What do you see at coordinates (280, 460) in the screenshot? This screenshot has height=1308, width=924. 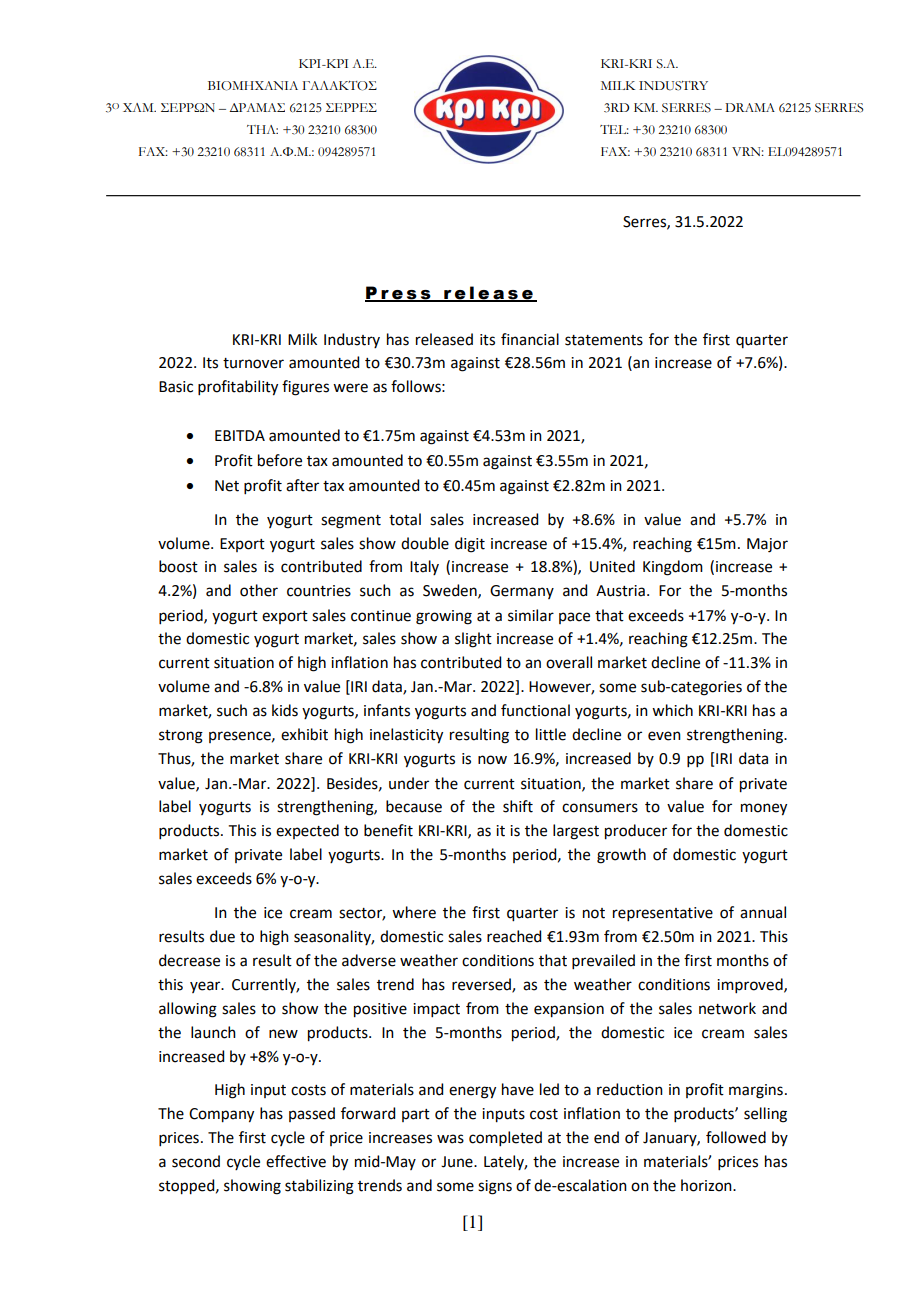 I see `before` at bounding box center [280, 460].
